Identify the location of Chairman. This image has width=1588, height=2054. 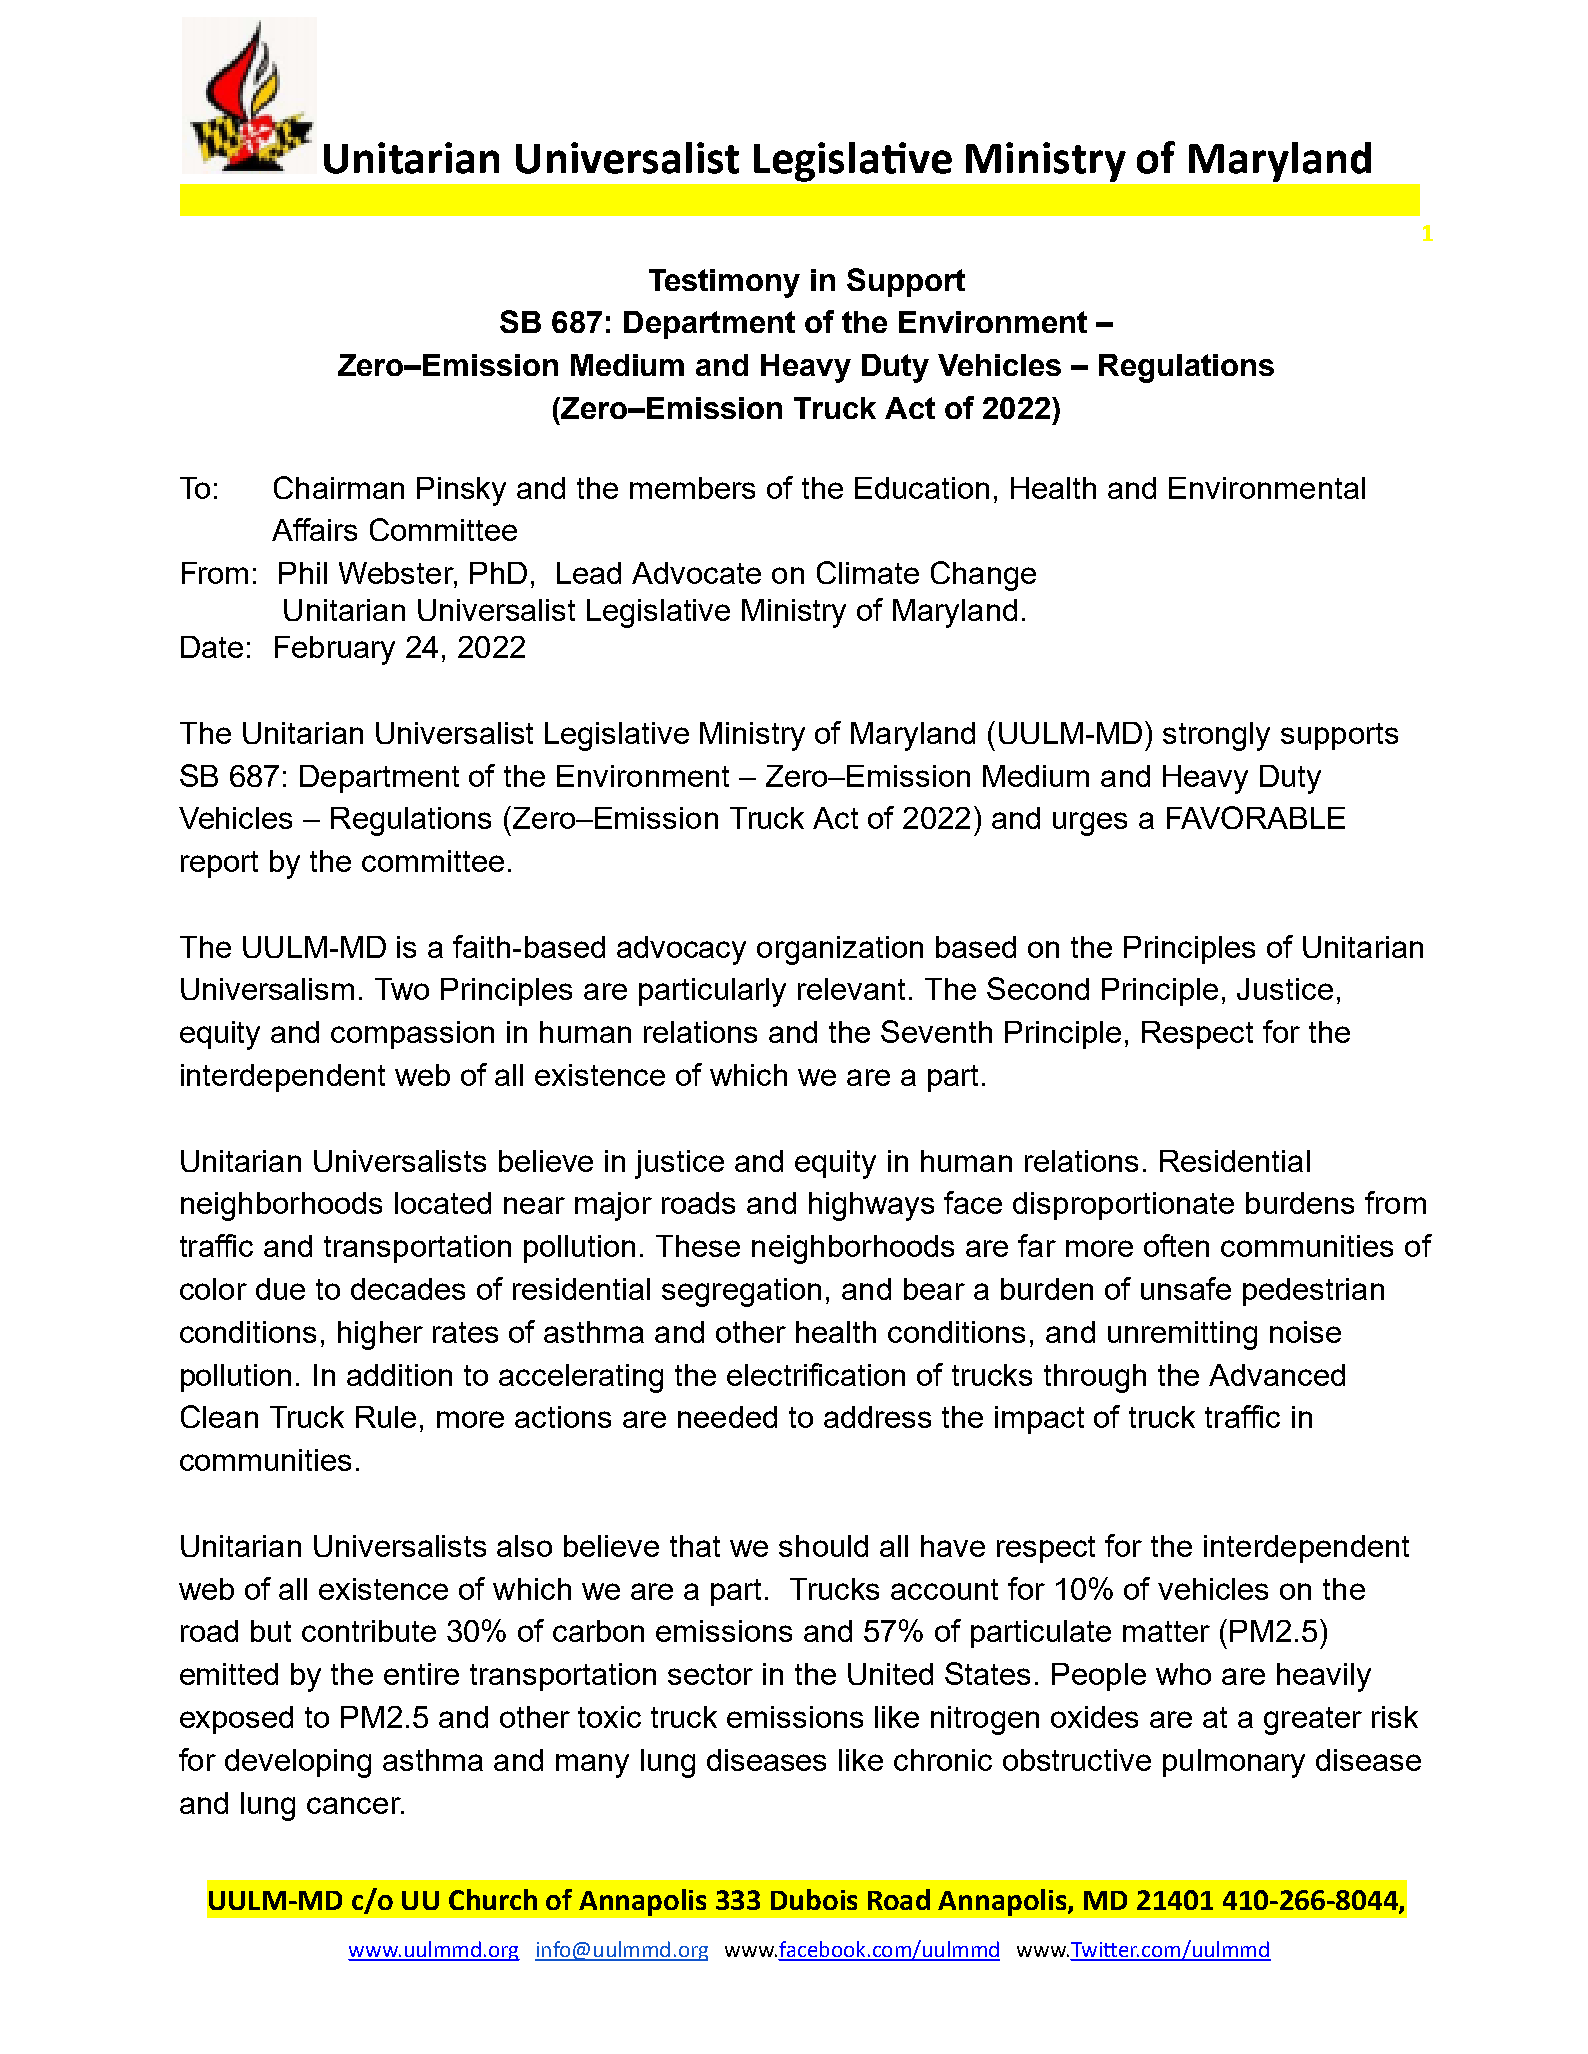
(339, 487).
